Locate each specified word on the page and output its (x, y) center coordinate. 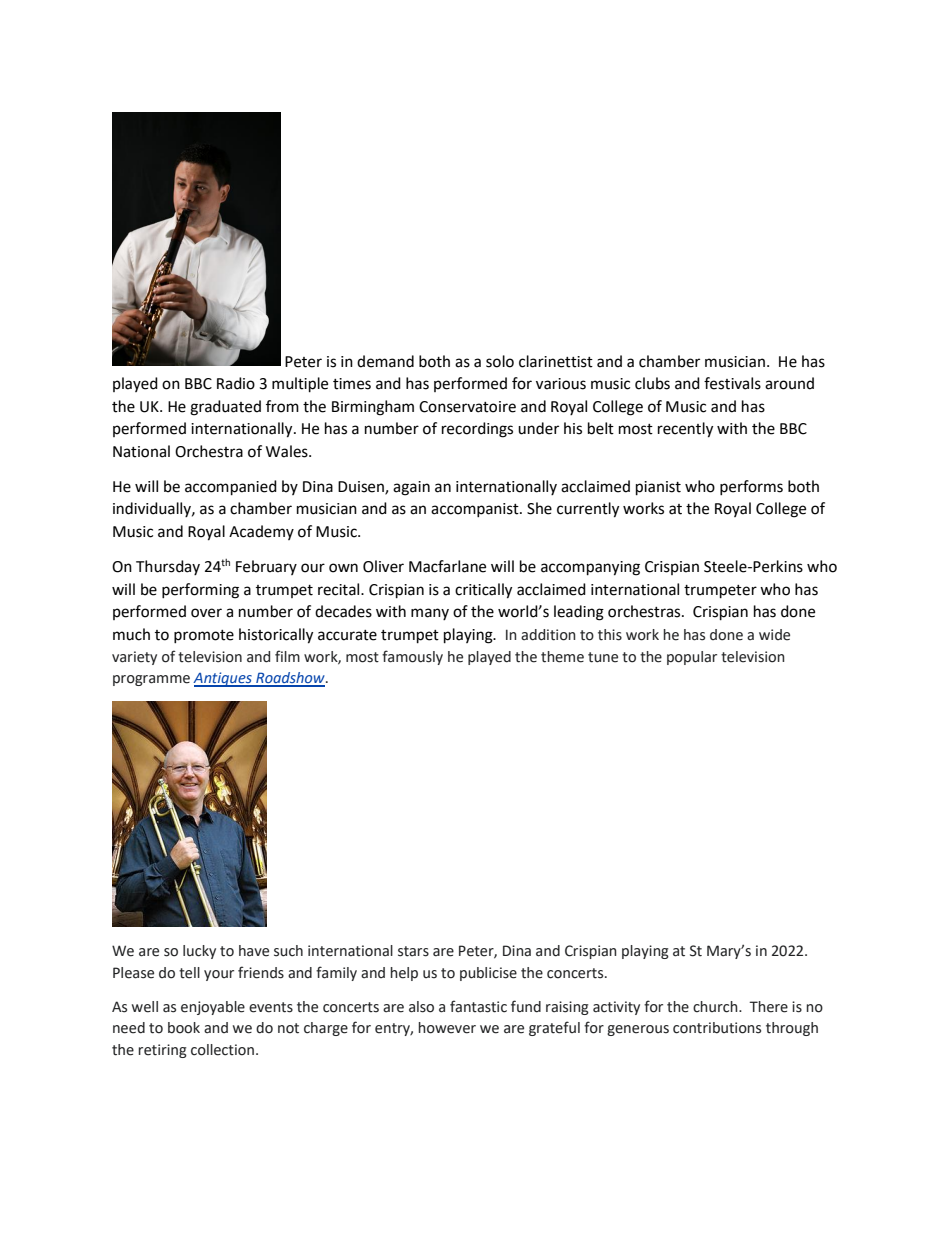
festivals (732, 383)
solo (500, 361)
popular (692, 658)
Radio (236, 383)
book (184, 1028)
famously (412, 657)
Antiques (223, 679)
